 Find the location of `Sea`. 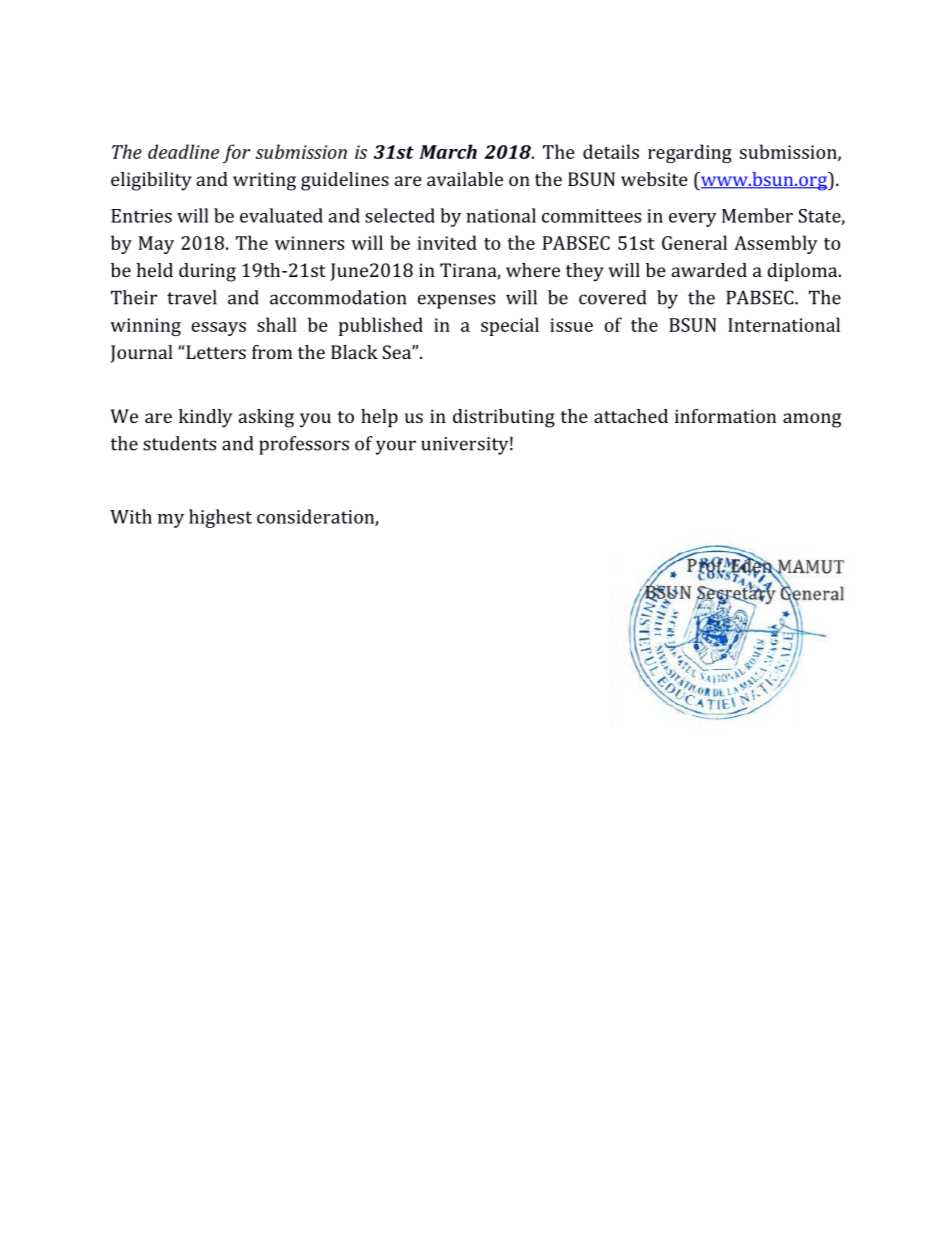

Sea is located at coordinates (398, 352).
